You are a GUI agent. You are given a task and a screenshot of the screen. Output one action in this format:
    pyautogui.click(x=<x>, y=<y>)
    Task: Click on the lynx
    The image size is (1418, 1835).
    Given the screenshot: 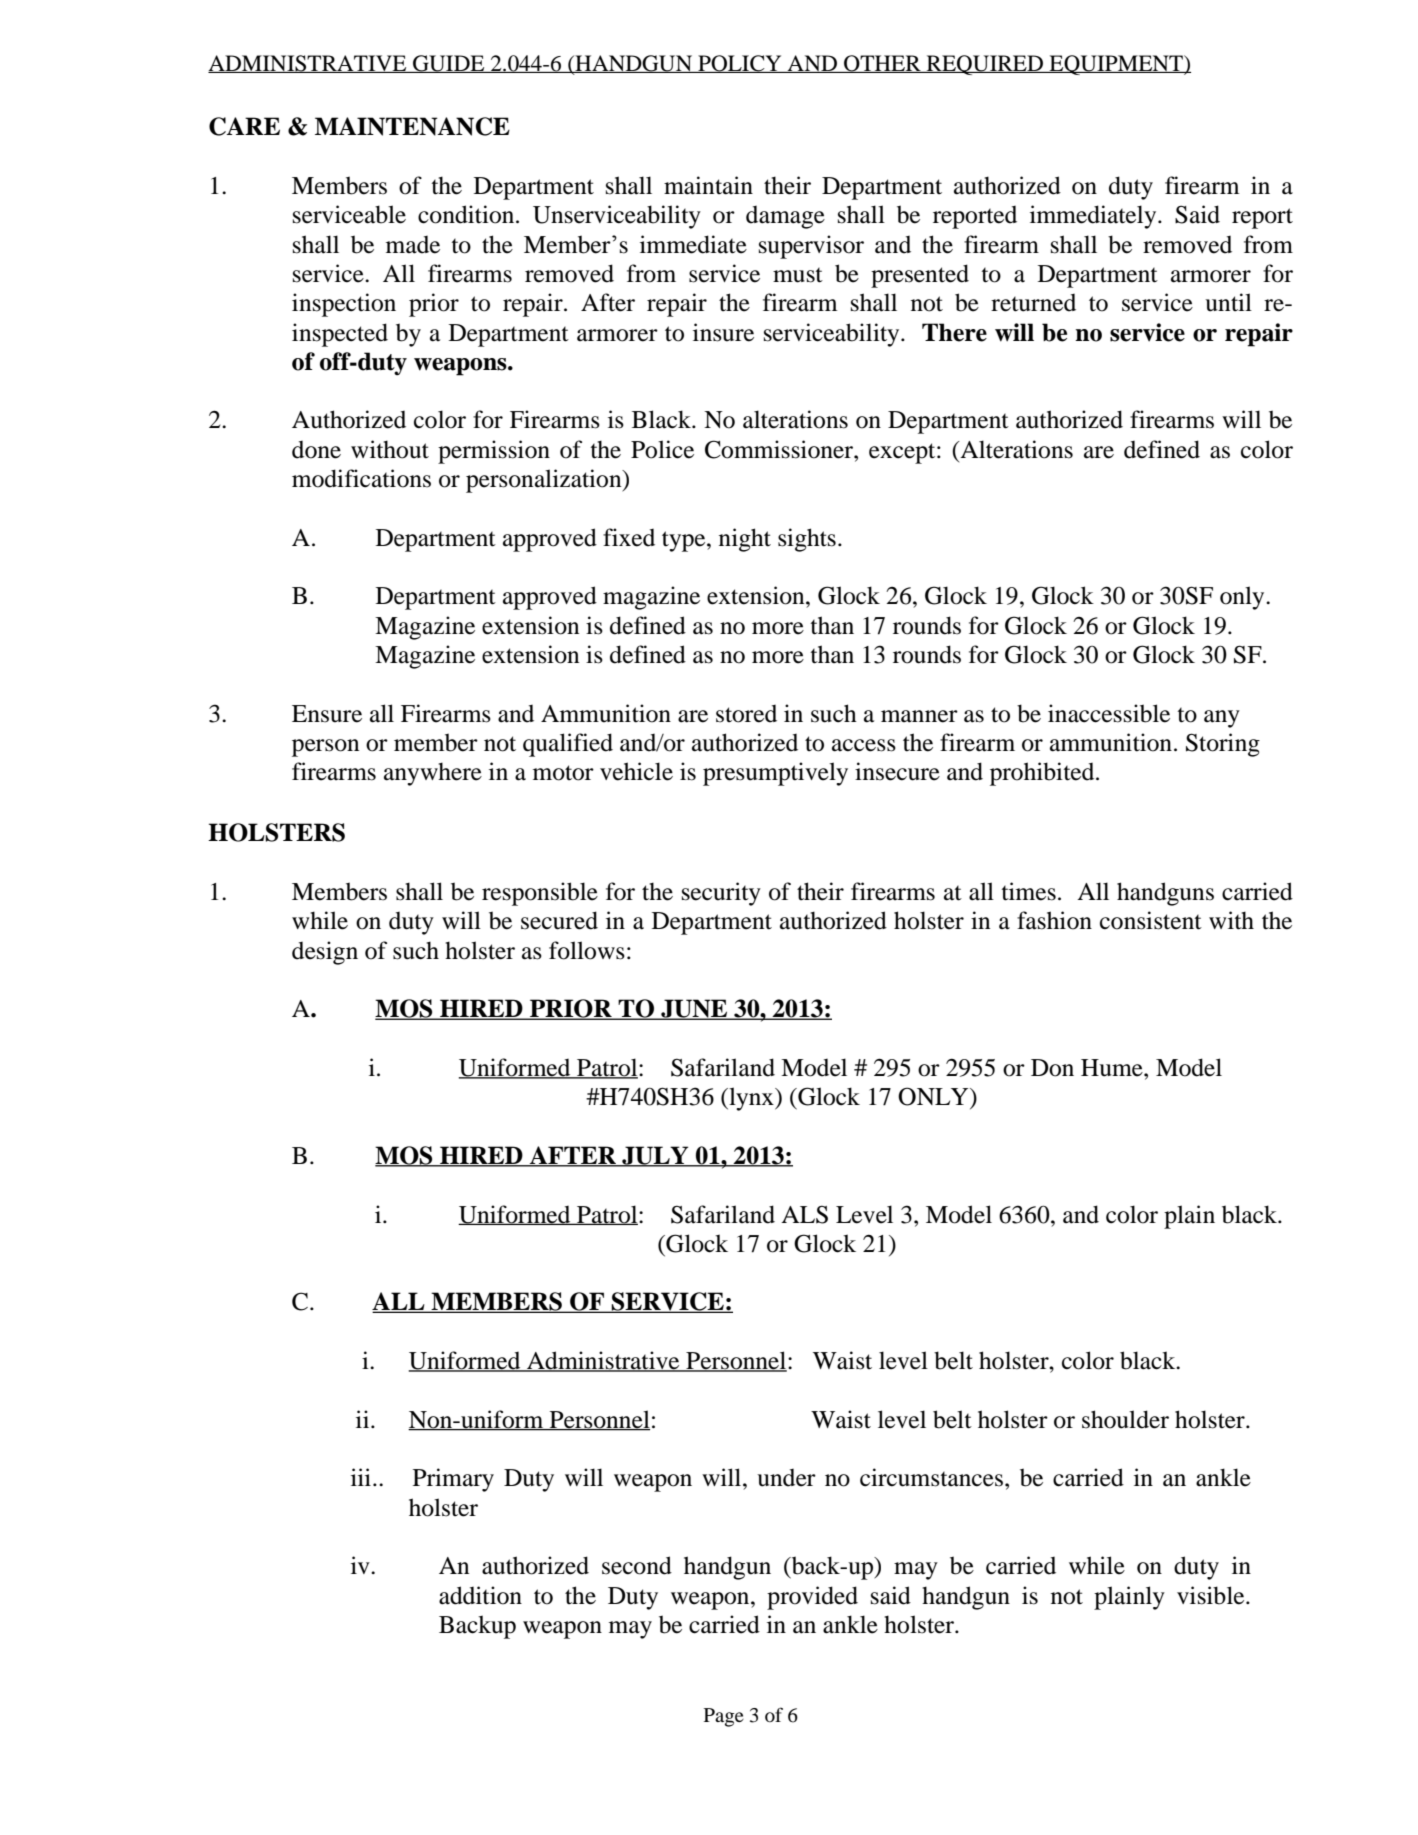 What is the action you would take?
    pyautogui.click(x=751, y=1099)
